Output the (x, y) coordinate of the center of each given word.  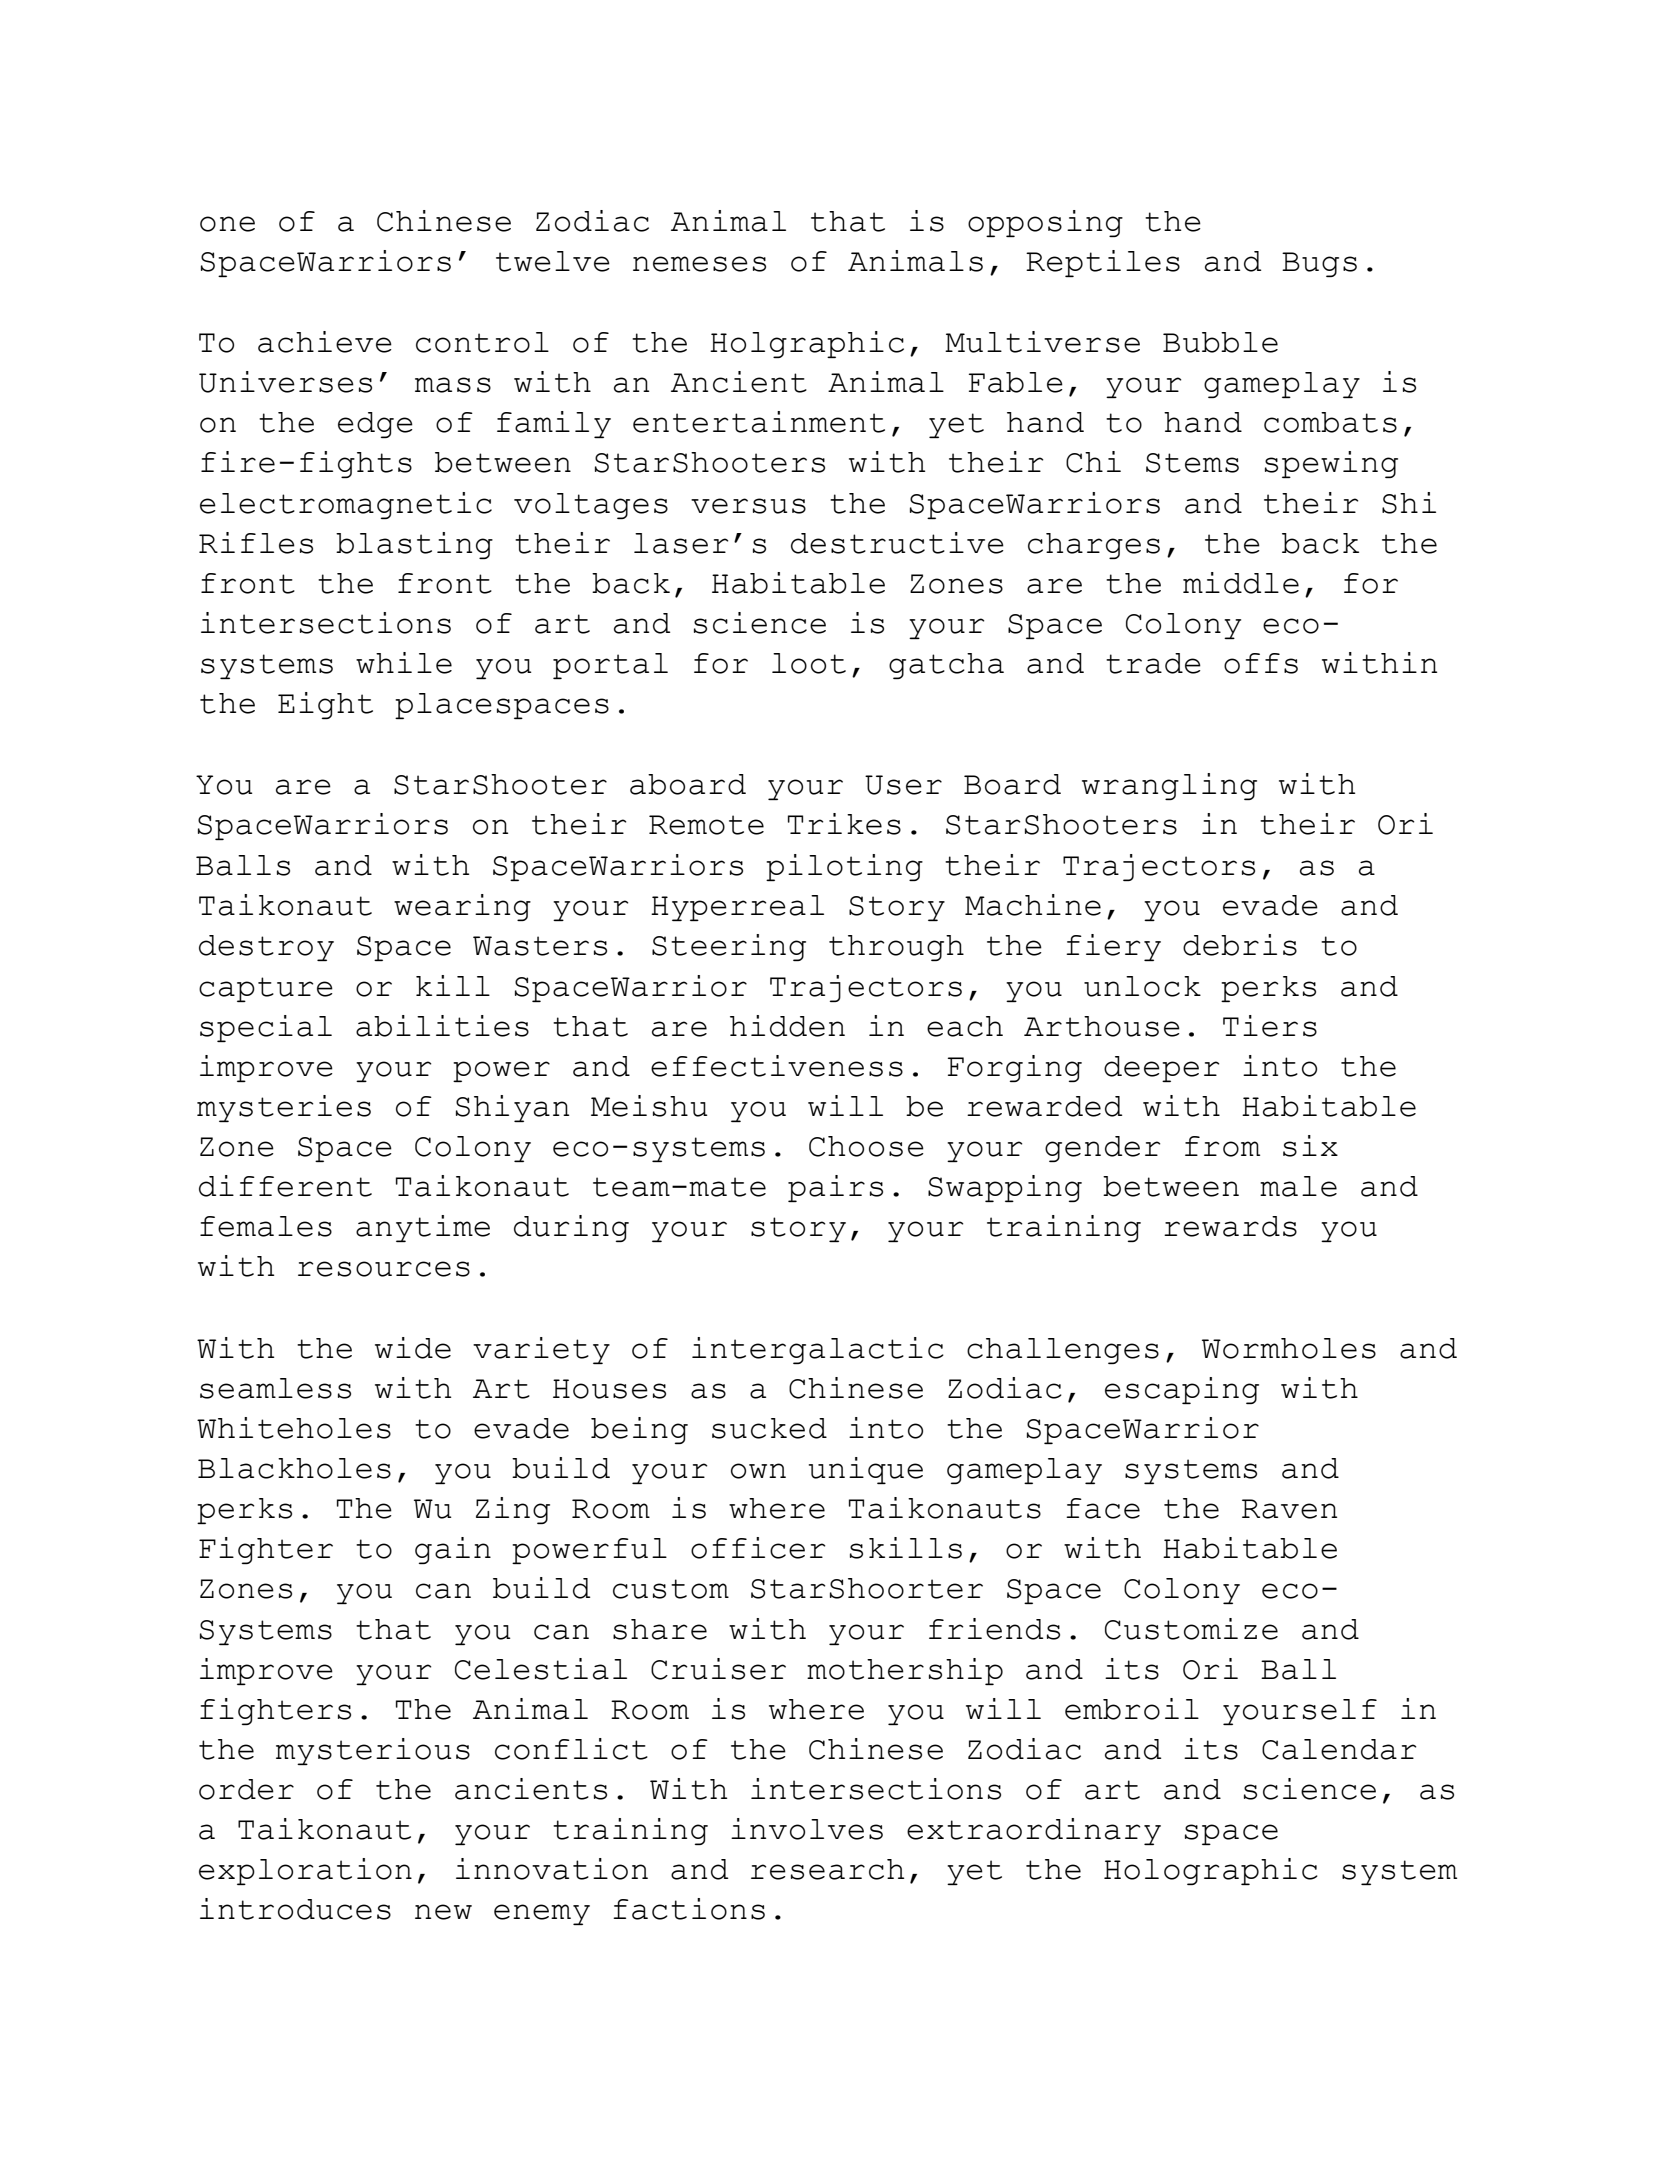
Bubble (1220, 342)
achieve (325, 342)
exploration (305, 1871)
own (758, 1471)
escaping (1182, 1390)
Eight (325, 705)
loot (809, 663)
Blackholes (294, 1468)
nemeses (699, 264)
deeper (1161, 1069)
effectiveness (777, 1066)
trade (1153, 663)
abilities (442, 1026)
